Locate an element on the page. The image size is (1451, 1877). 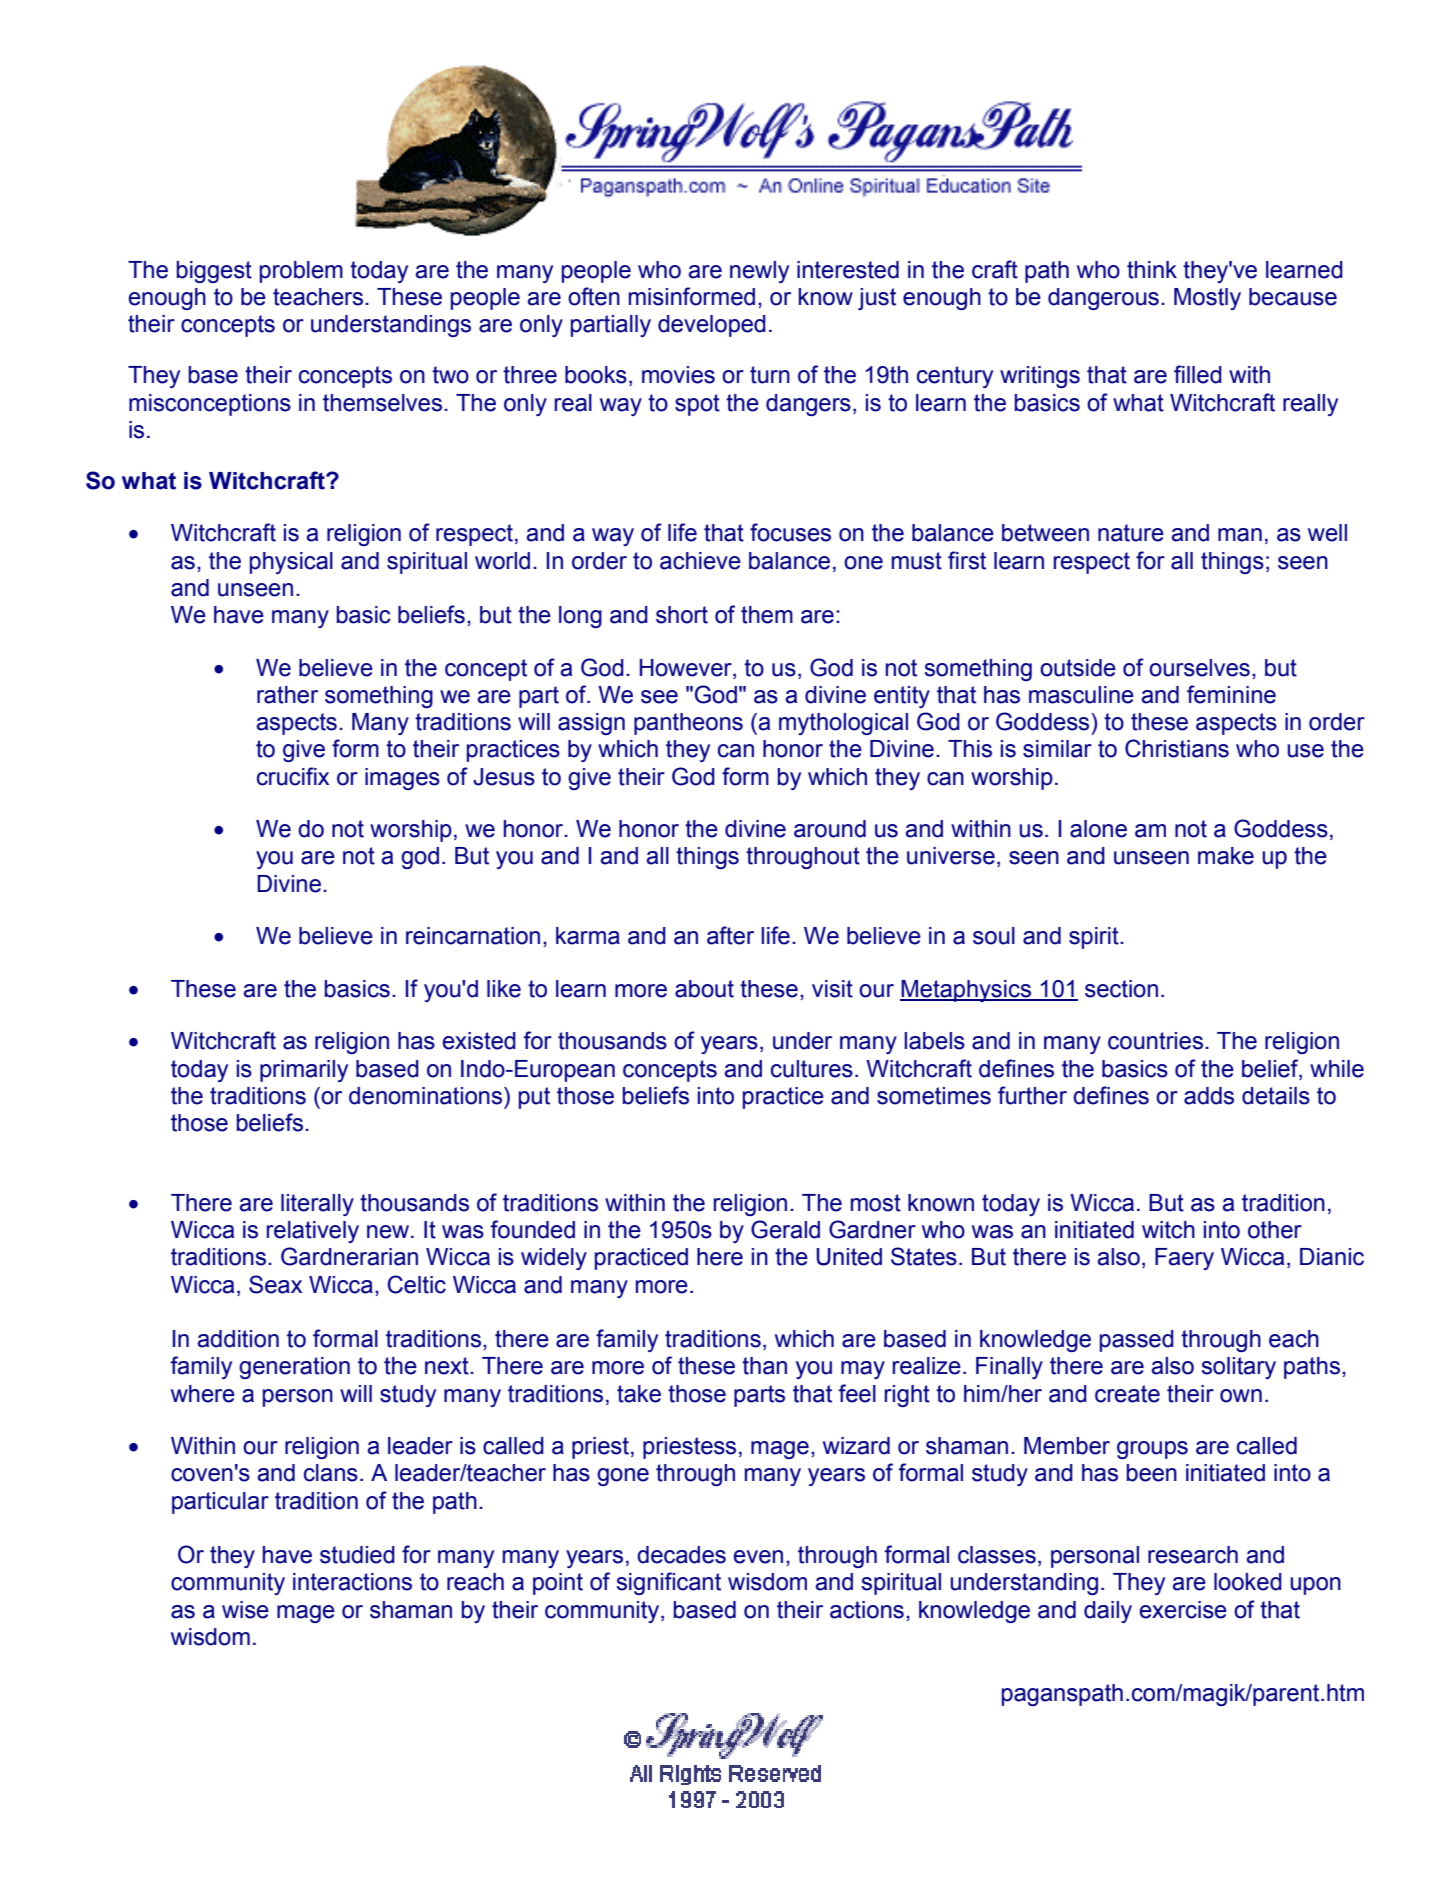
relatively is located at coordinates (312, 1232).
